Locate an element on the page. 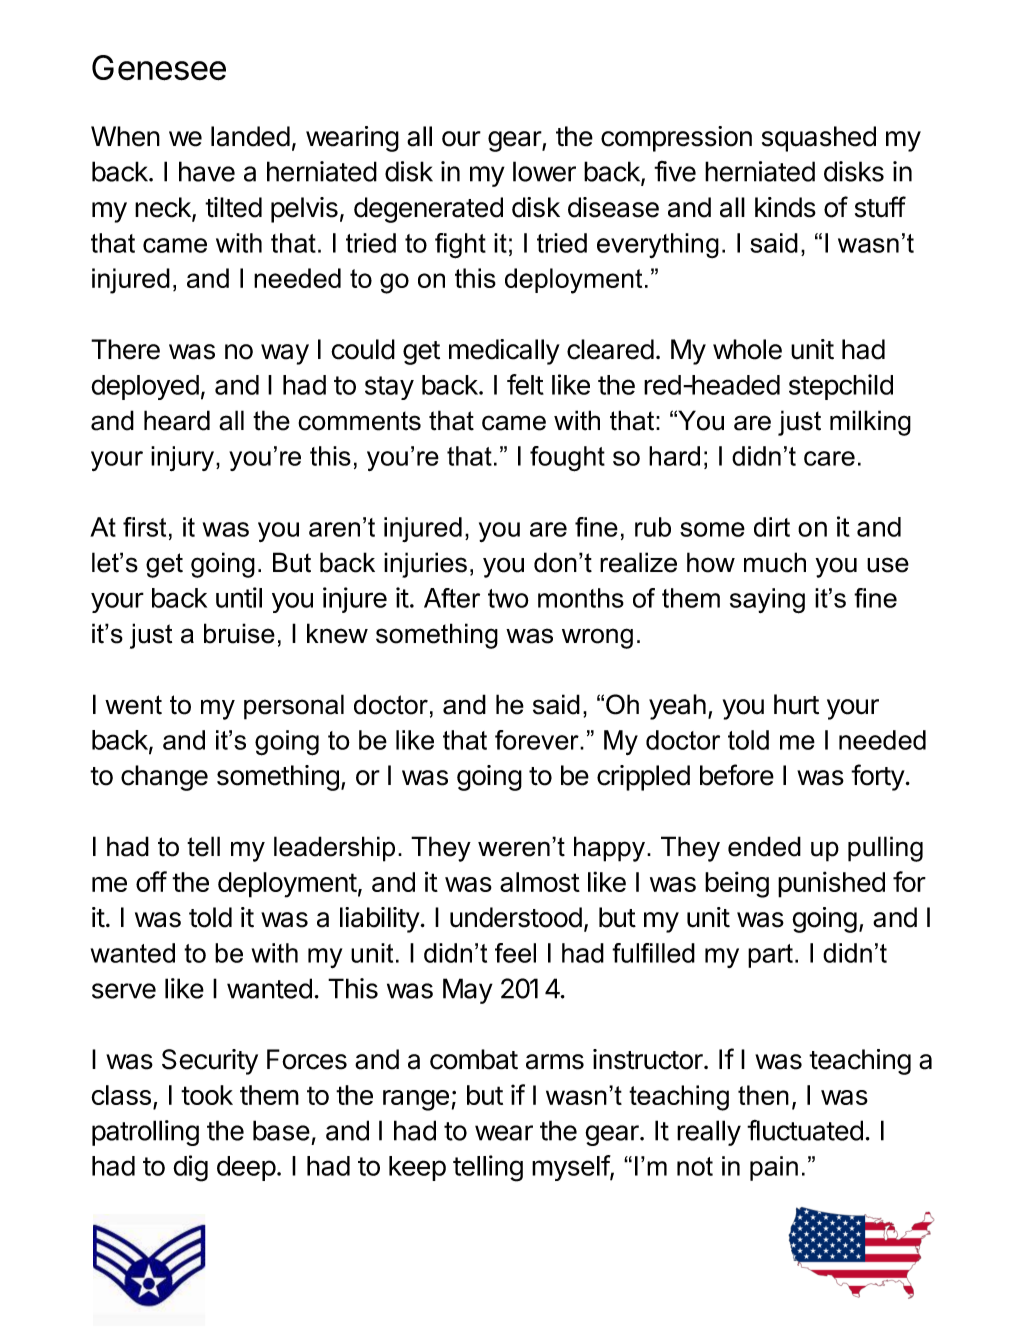 The width and height of the document is (1027, 1329). have is located at coordinates (207, 171).
